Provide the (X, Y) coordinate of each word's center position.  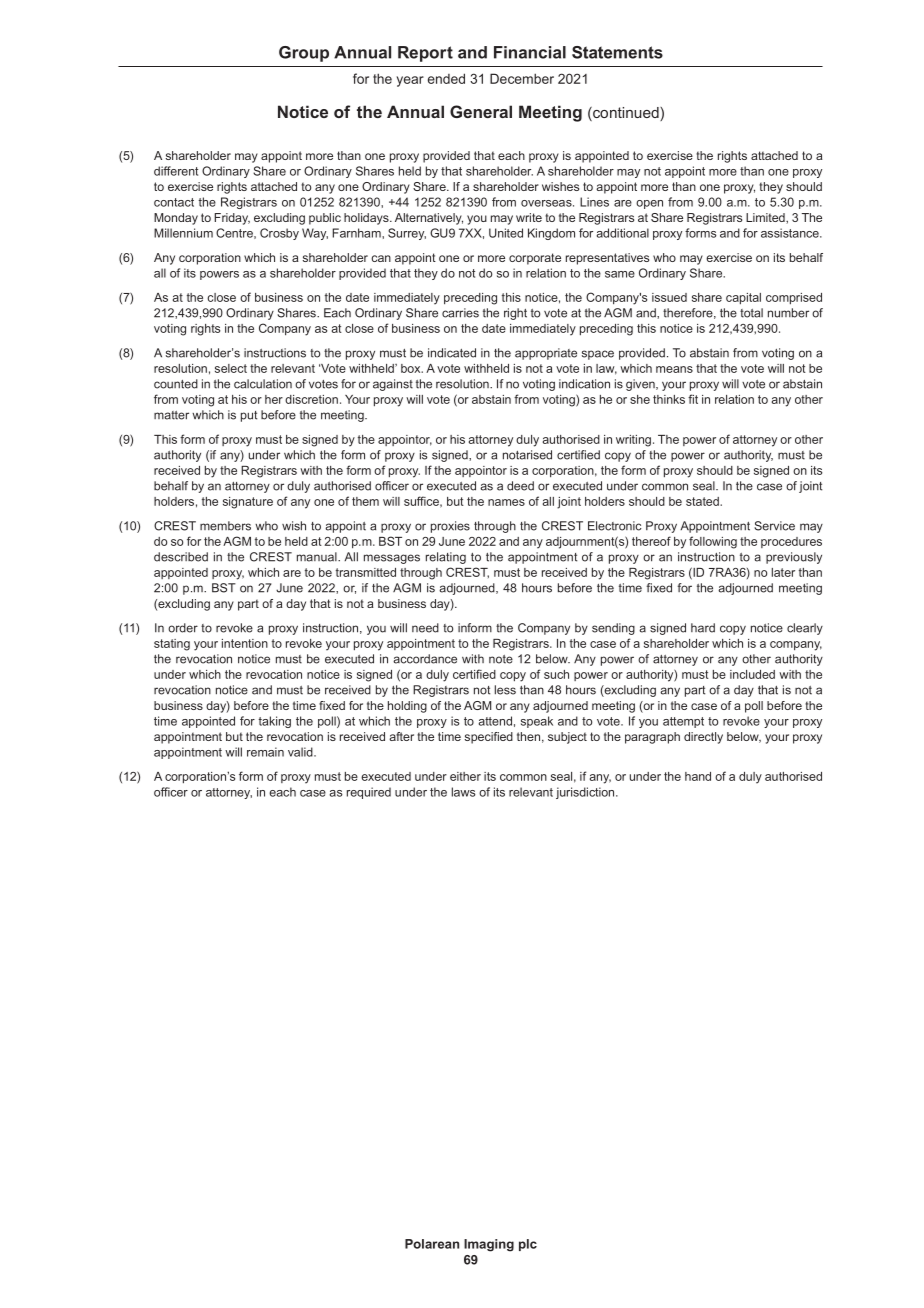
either (465, 776)
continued (626, 114)
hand (698, 776)
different (176, 171)
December (522, 78)
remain (265, 752)
